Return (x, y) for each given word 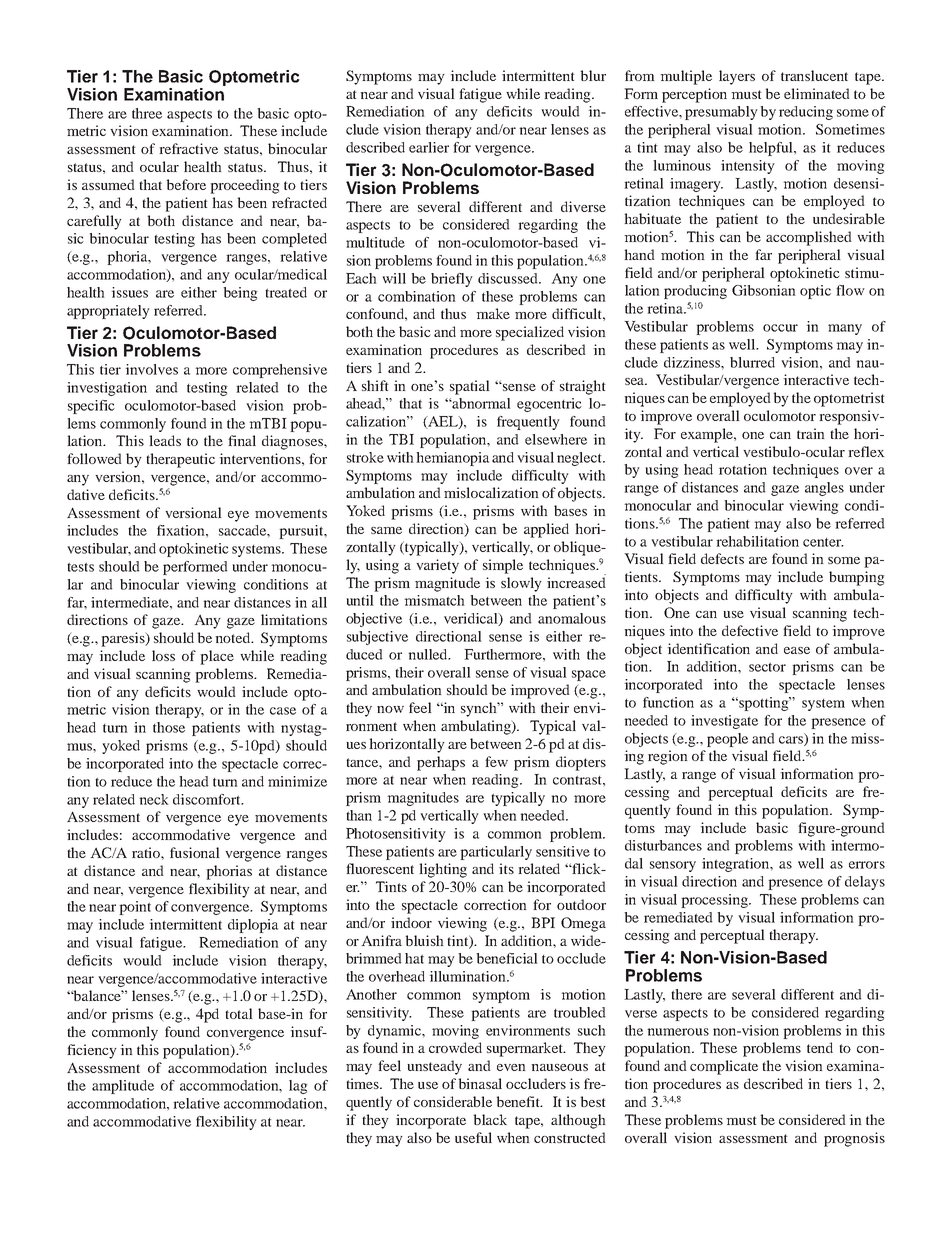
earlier (429, 147)
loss (163, 655)
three (147, 113)
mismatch (434, 600)
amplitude (123, 1087)
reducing (806, 113)
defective (750, 630)
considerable (453, 1101)
